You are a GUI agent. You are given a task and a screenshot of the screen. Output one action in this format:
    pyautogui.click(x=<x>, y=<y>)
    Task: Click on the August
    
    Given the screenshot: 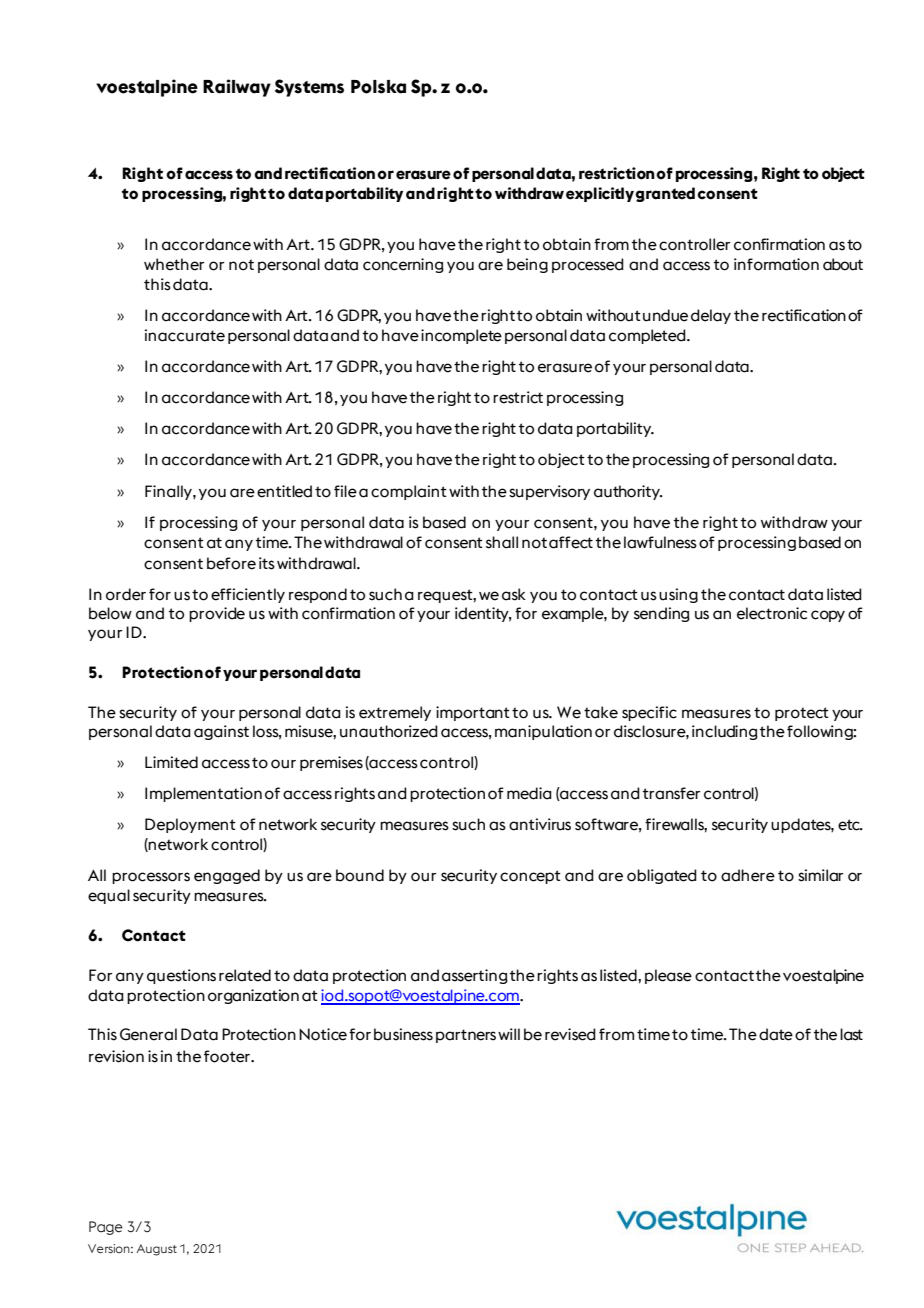 What is the action you would take?
    pyautogui.click(x=156, y=1250)
